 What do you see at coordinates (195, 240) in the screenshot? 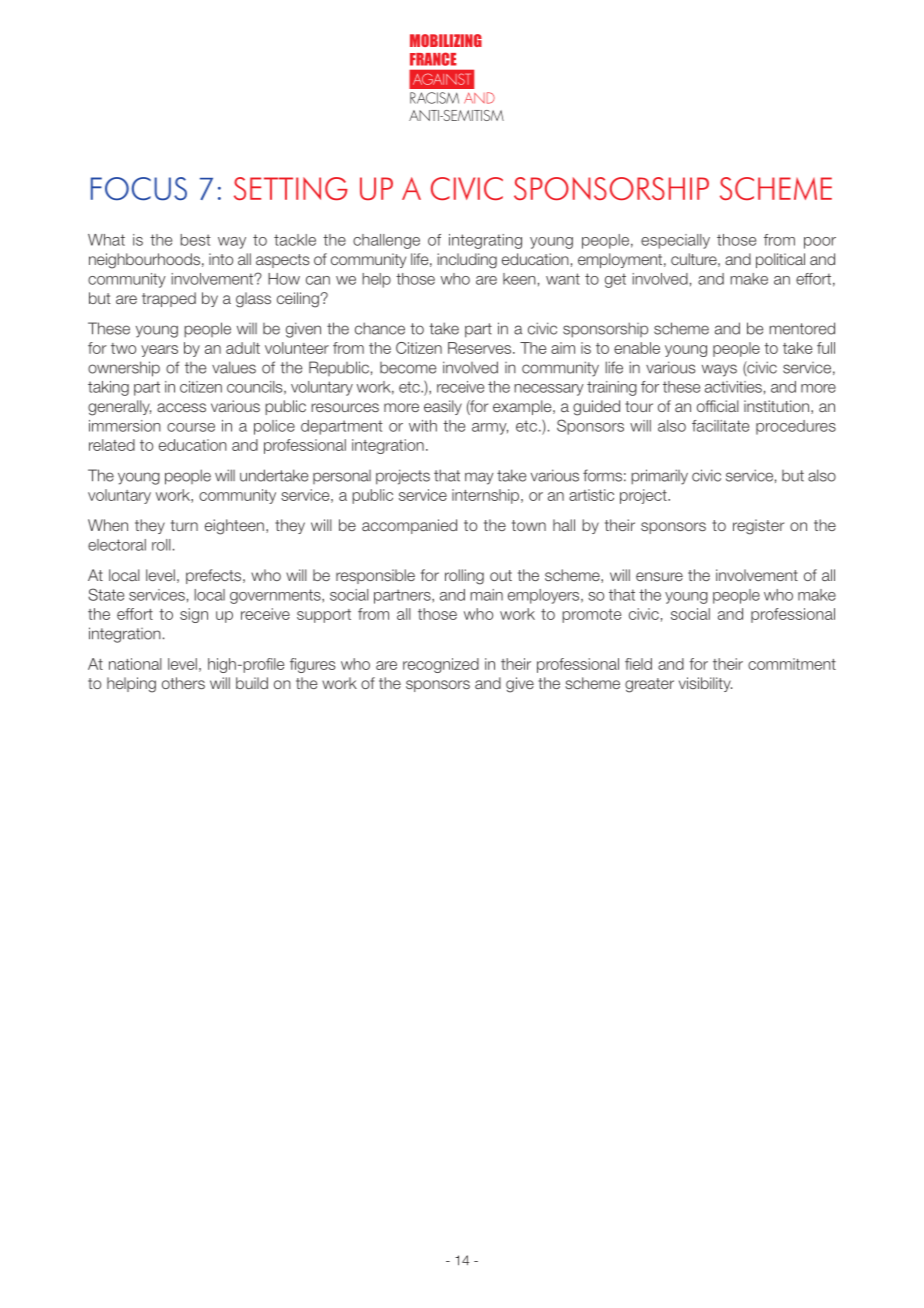
I see `best` at bounding box center [195, 240].
